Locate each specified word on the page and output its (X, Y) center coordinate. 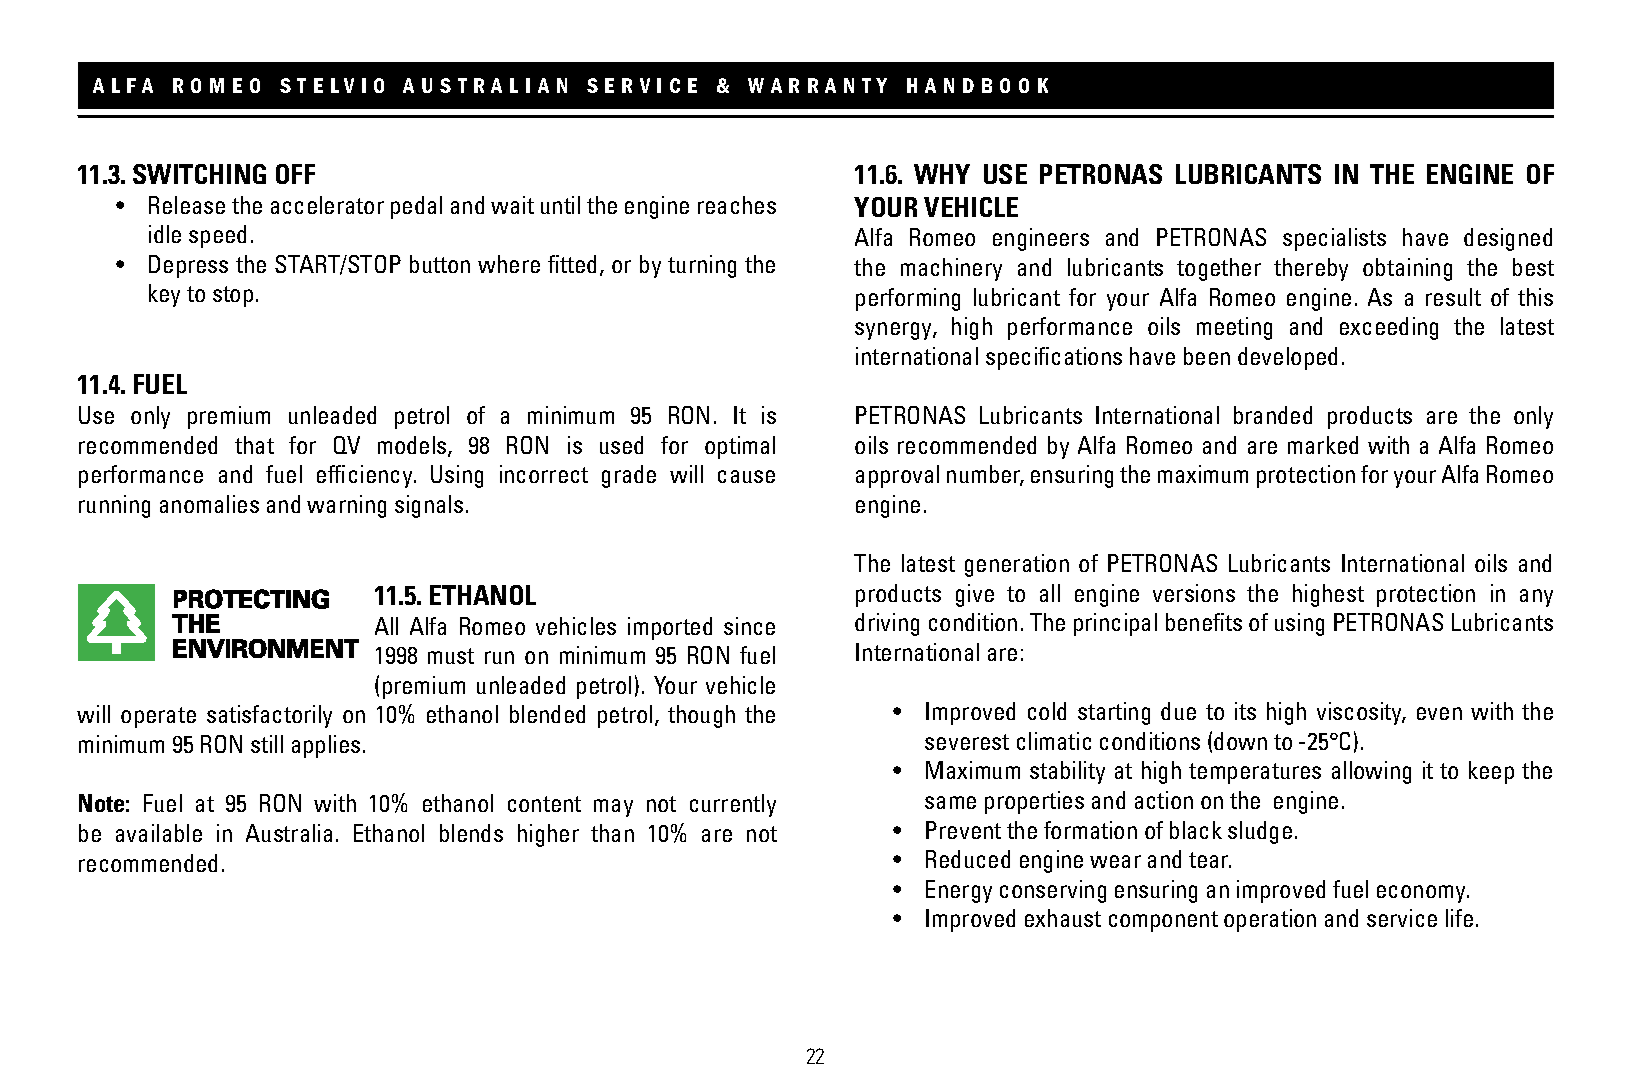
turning (702, 266)
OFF (295, 174)
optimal (740, 447)
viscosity (1361, 713)
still (267, 744)
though (701, 716)
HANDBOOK (977, 85)
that (254, 445)
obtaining (1407, 269)
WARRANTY (817, 85)
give (975, 595)
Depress (188, 266)
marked (1323, 445)
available (159, 833)
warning (346, 506)
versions (1194, 593)
